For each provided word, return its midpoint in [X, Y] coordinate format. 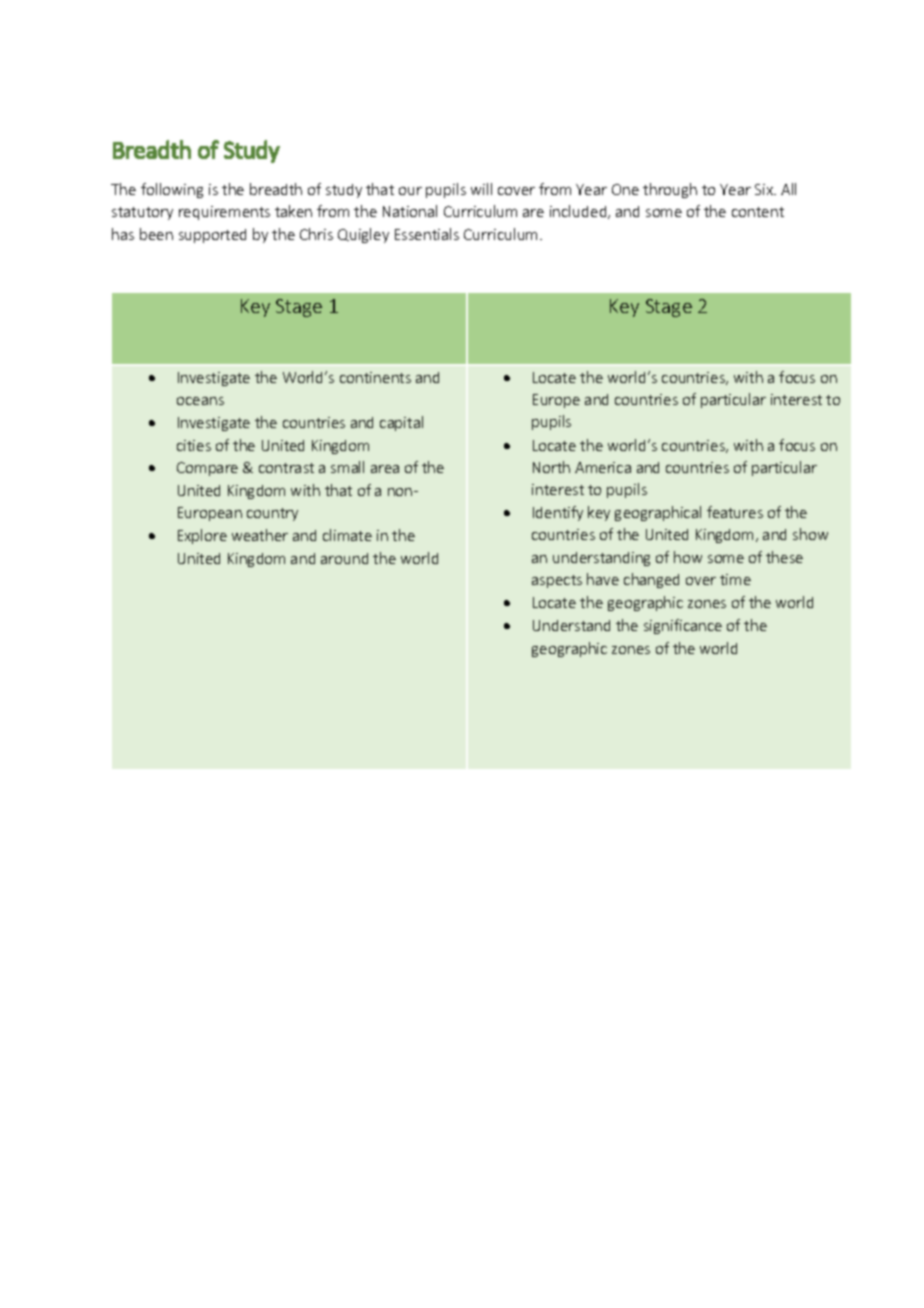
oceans [200, 401]
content [758, 212]
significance [683, 626]
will [481, 189]
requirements [224, 213]
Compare [207, 469]
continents [375, 377]
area [385, 469]
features [735, 512]
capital [401, 423]
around [344, 558]
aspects [557, 581]
